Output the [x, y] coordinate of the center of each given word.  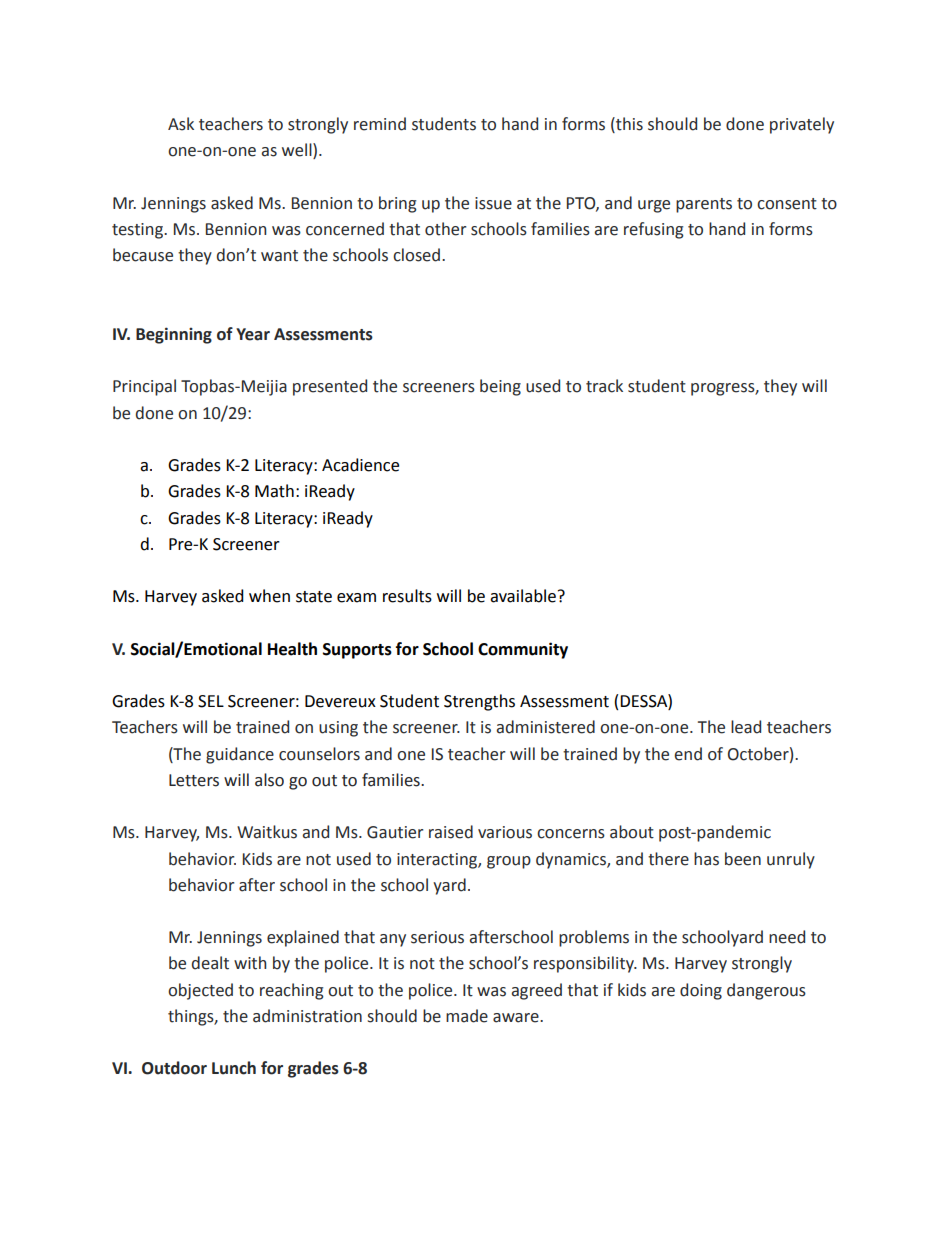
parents [704, 205]
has [706, 859]
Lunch [234, 1068]
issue [493, 203]
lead [746, 727]
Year [253, 334]
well [298, 151]
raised [451, 832]
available [523, 596]
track [604, 386]
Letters [194, 780]
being [500, 387]
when [269, 596]
